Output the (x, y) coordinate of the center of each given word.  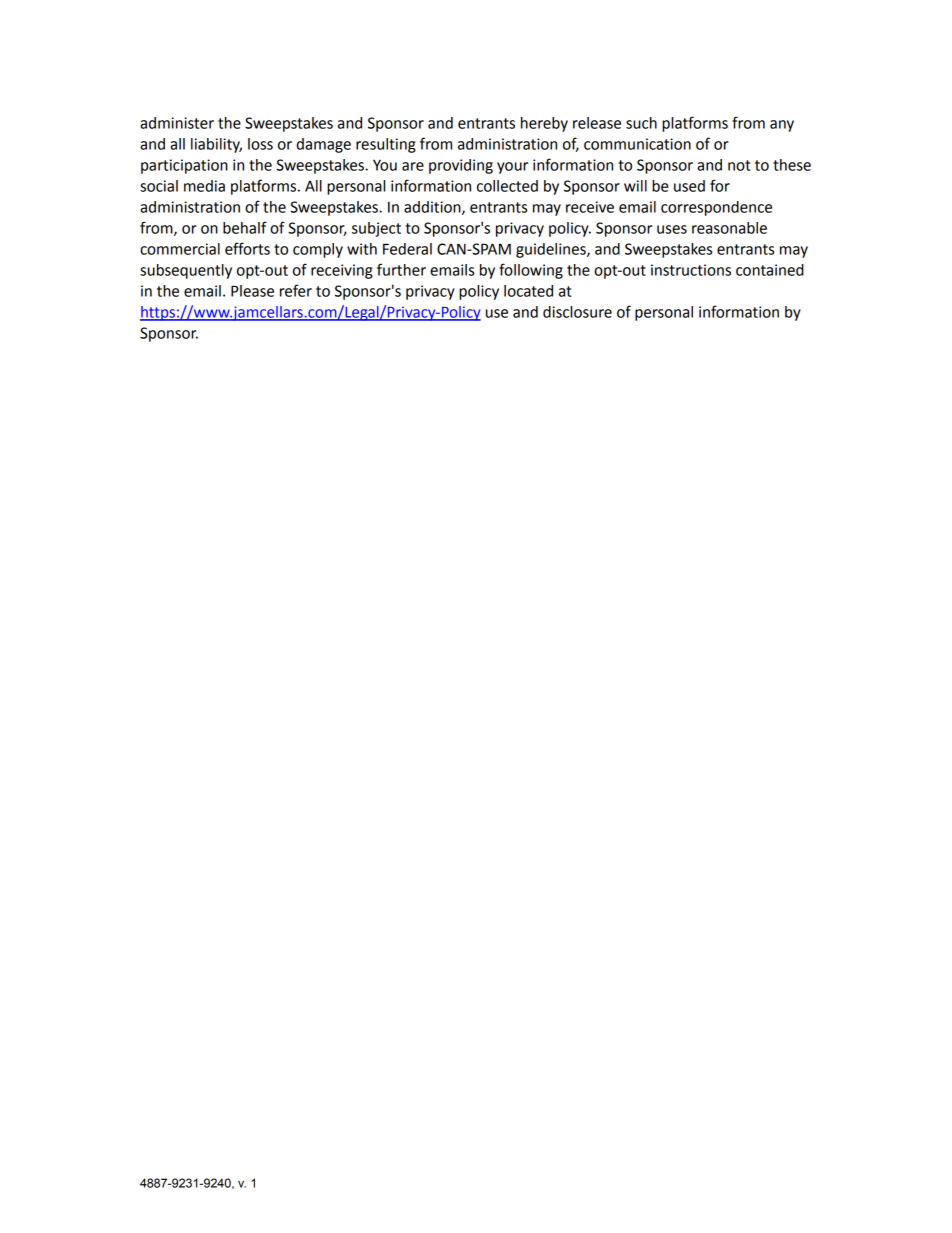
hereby (544, 124)
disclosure (577, 312)
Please (252, 291)
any (782, 126)
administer (177, 123)
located (528, 291)
